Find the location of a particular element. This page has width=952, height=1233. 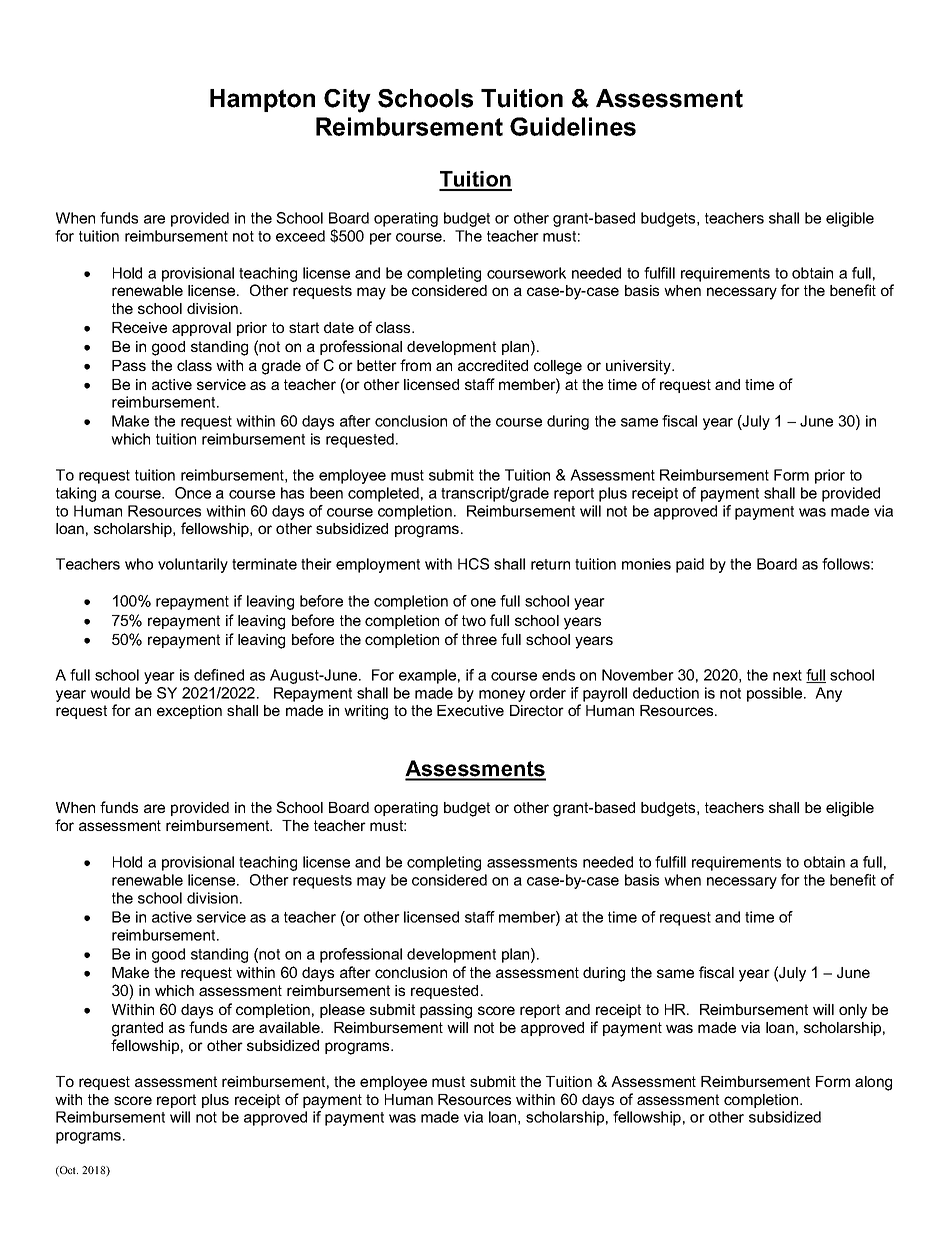

possible is located at coordinates (776, 694).
